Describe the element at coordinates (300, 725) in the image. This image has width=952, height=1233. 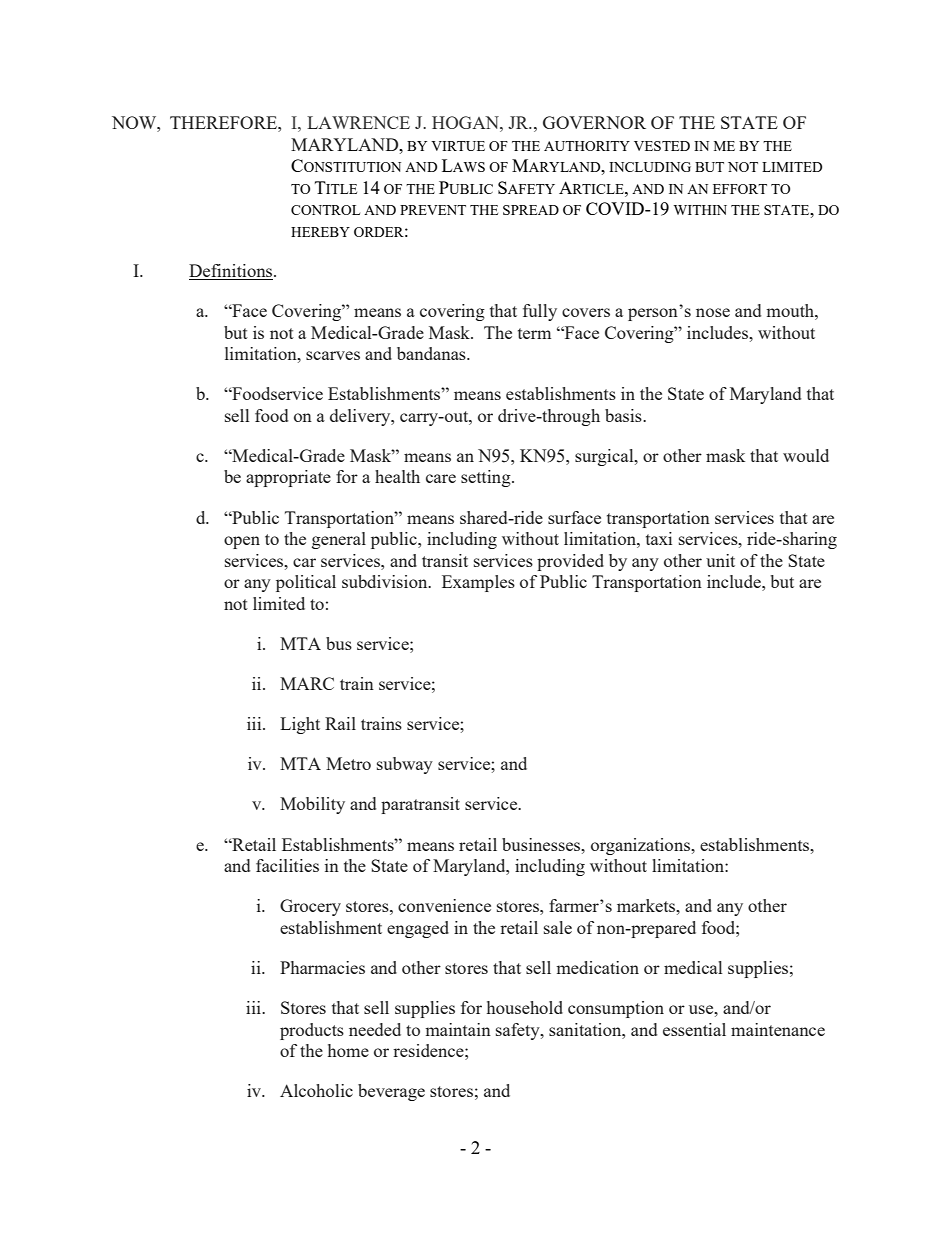
I see `Light` at that location.
